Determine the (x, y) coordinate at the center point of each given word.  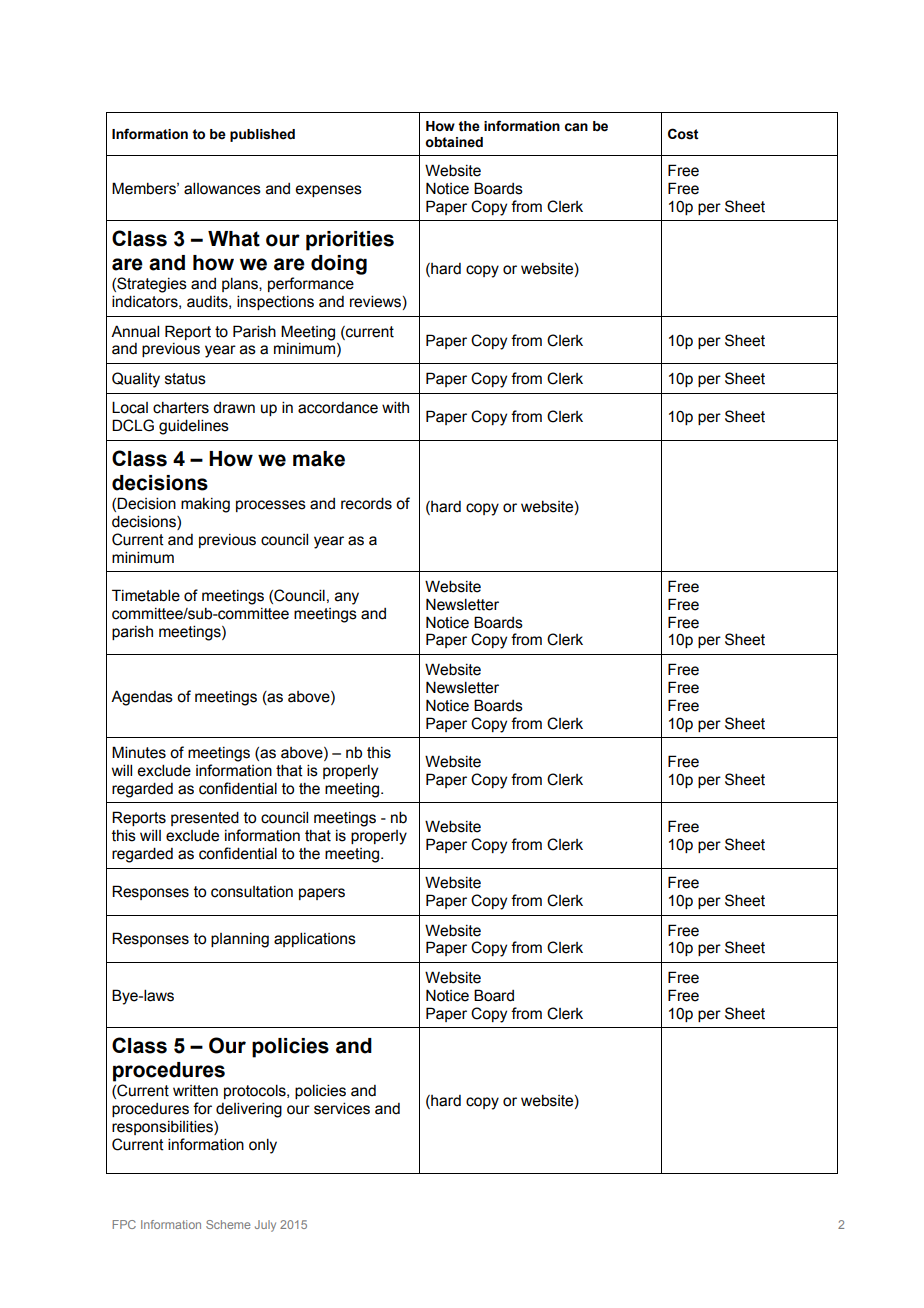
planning (240, 940)
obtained (454, 142)
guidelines (194, 427)
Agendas (142, 698)
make (319, 459)
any (347, 598)
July (265, 1226)
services (342, 1108)
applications (315, 939)
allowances (222, 188)
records (366, 503)
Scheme (228, 1224)
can (576, 127)
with (395, 407)
